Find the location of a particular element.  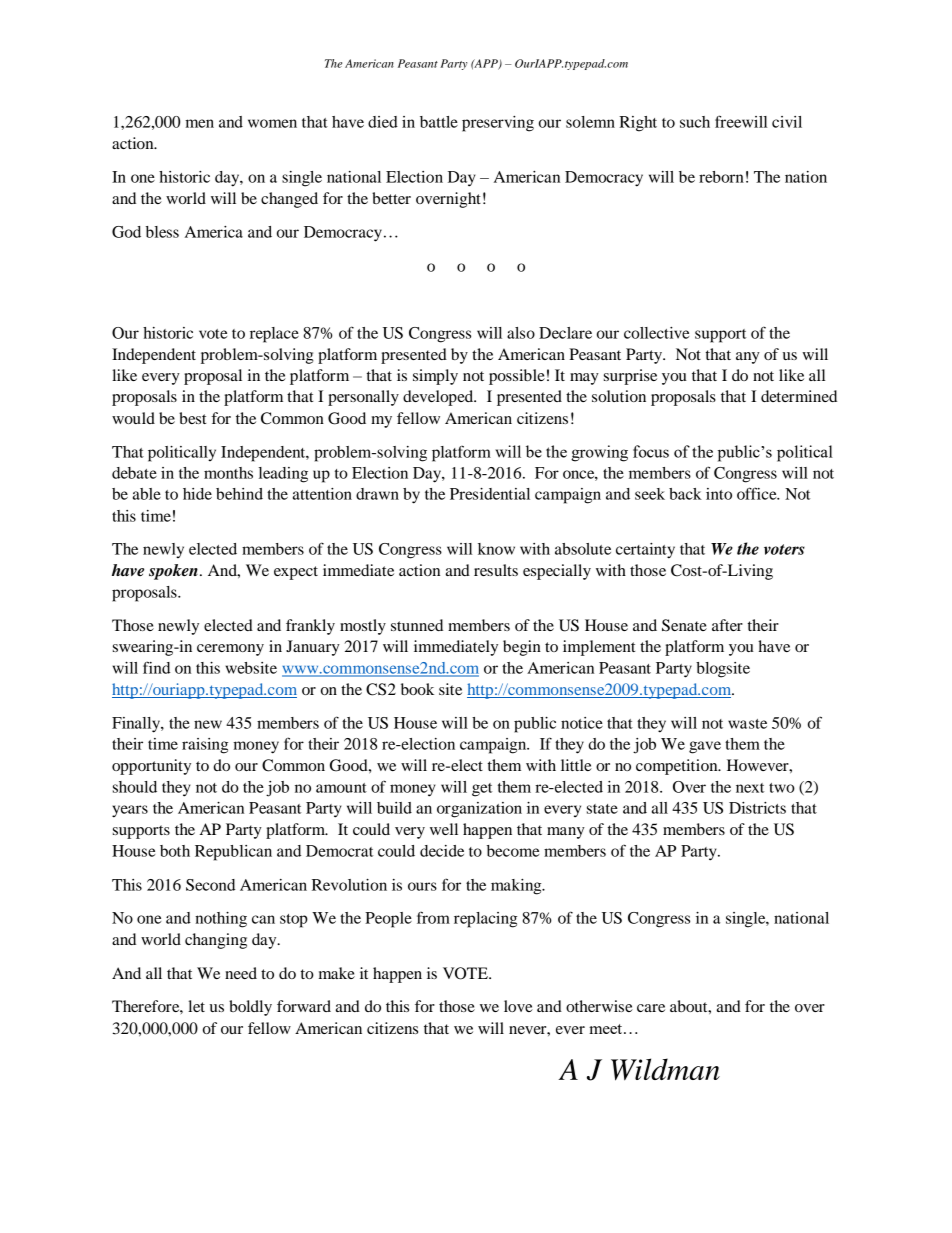

let is located at coordinates (196, 1006).
